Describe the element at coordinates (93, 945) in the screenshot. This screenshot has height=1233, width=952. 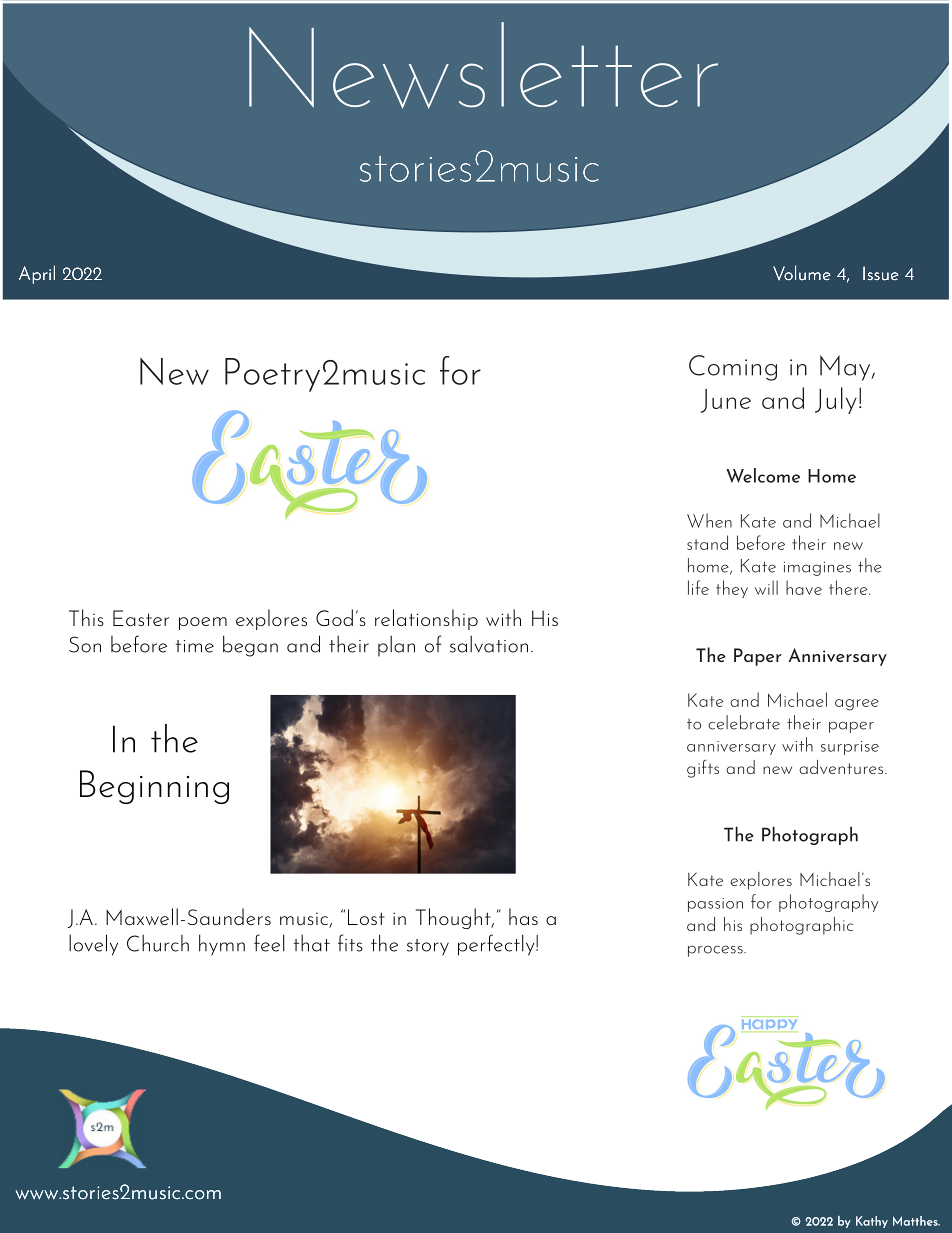
I see `lovely` at that location.
